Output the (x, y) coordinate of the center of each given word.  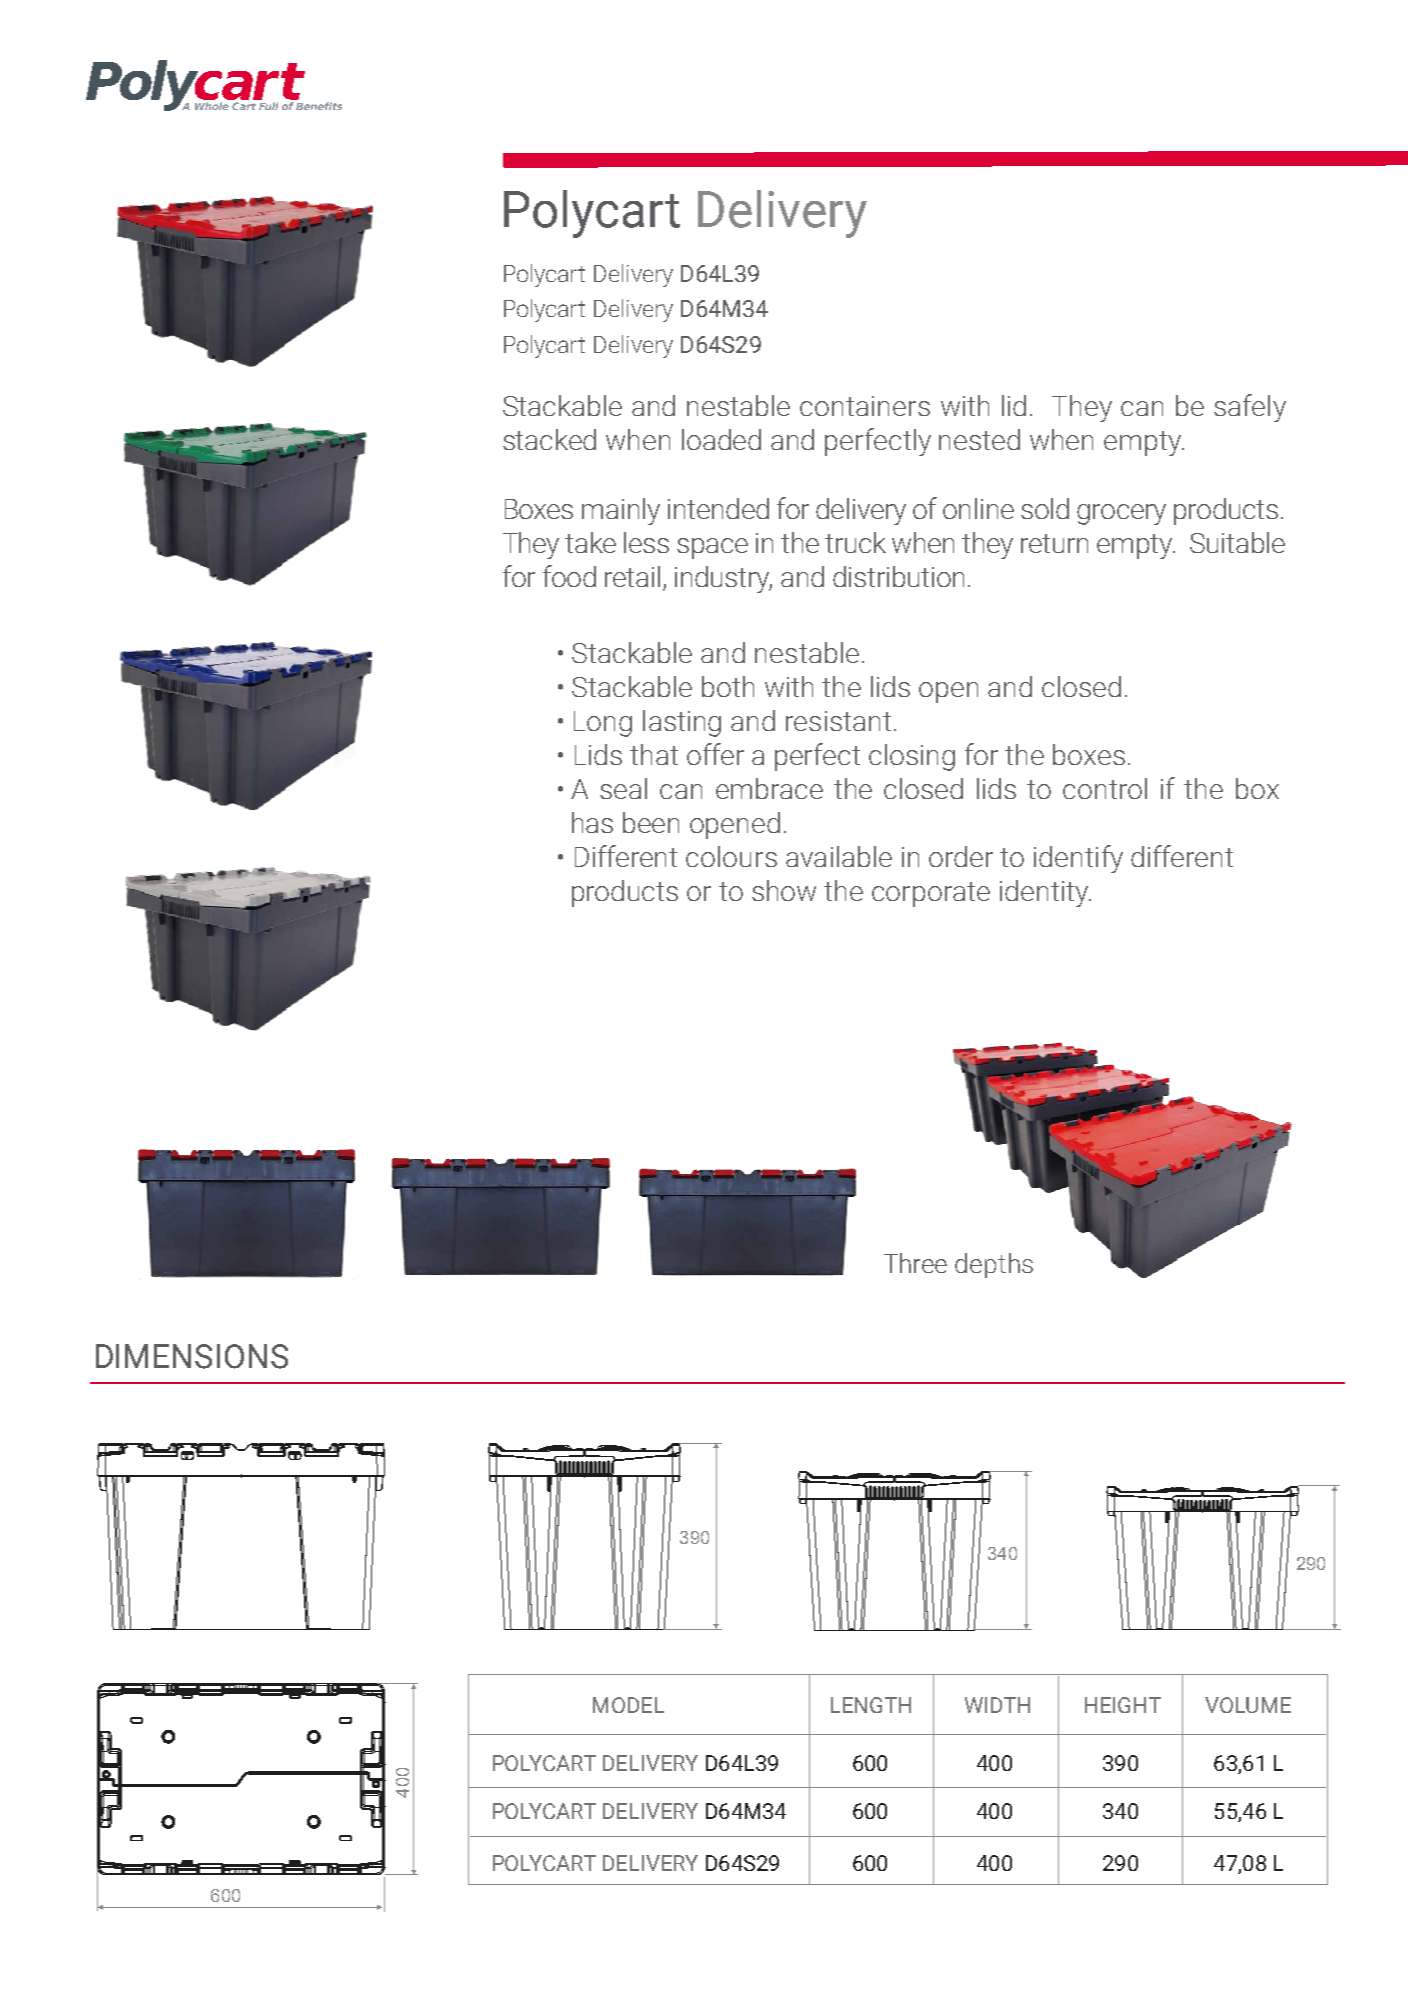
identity (1045, 893)
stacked (549, 439)
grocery (1121, 514)
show (784, 890)
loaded (721, 439)
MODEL (628, 1705)
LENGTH (871, 1705)
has (592, 822)
